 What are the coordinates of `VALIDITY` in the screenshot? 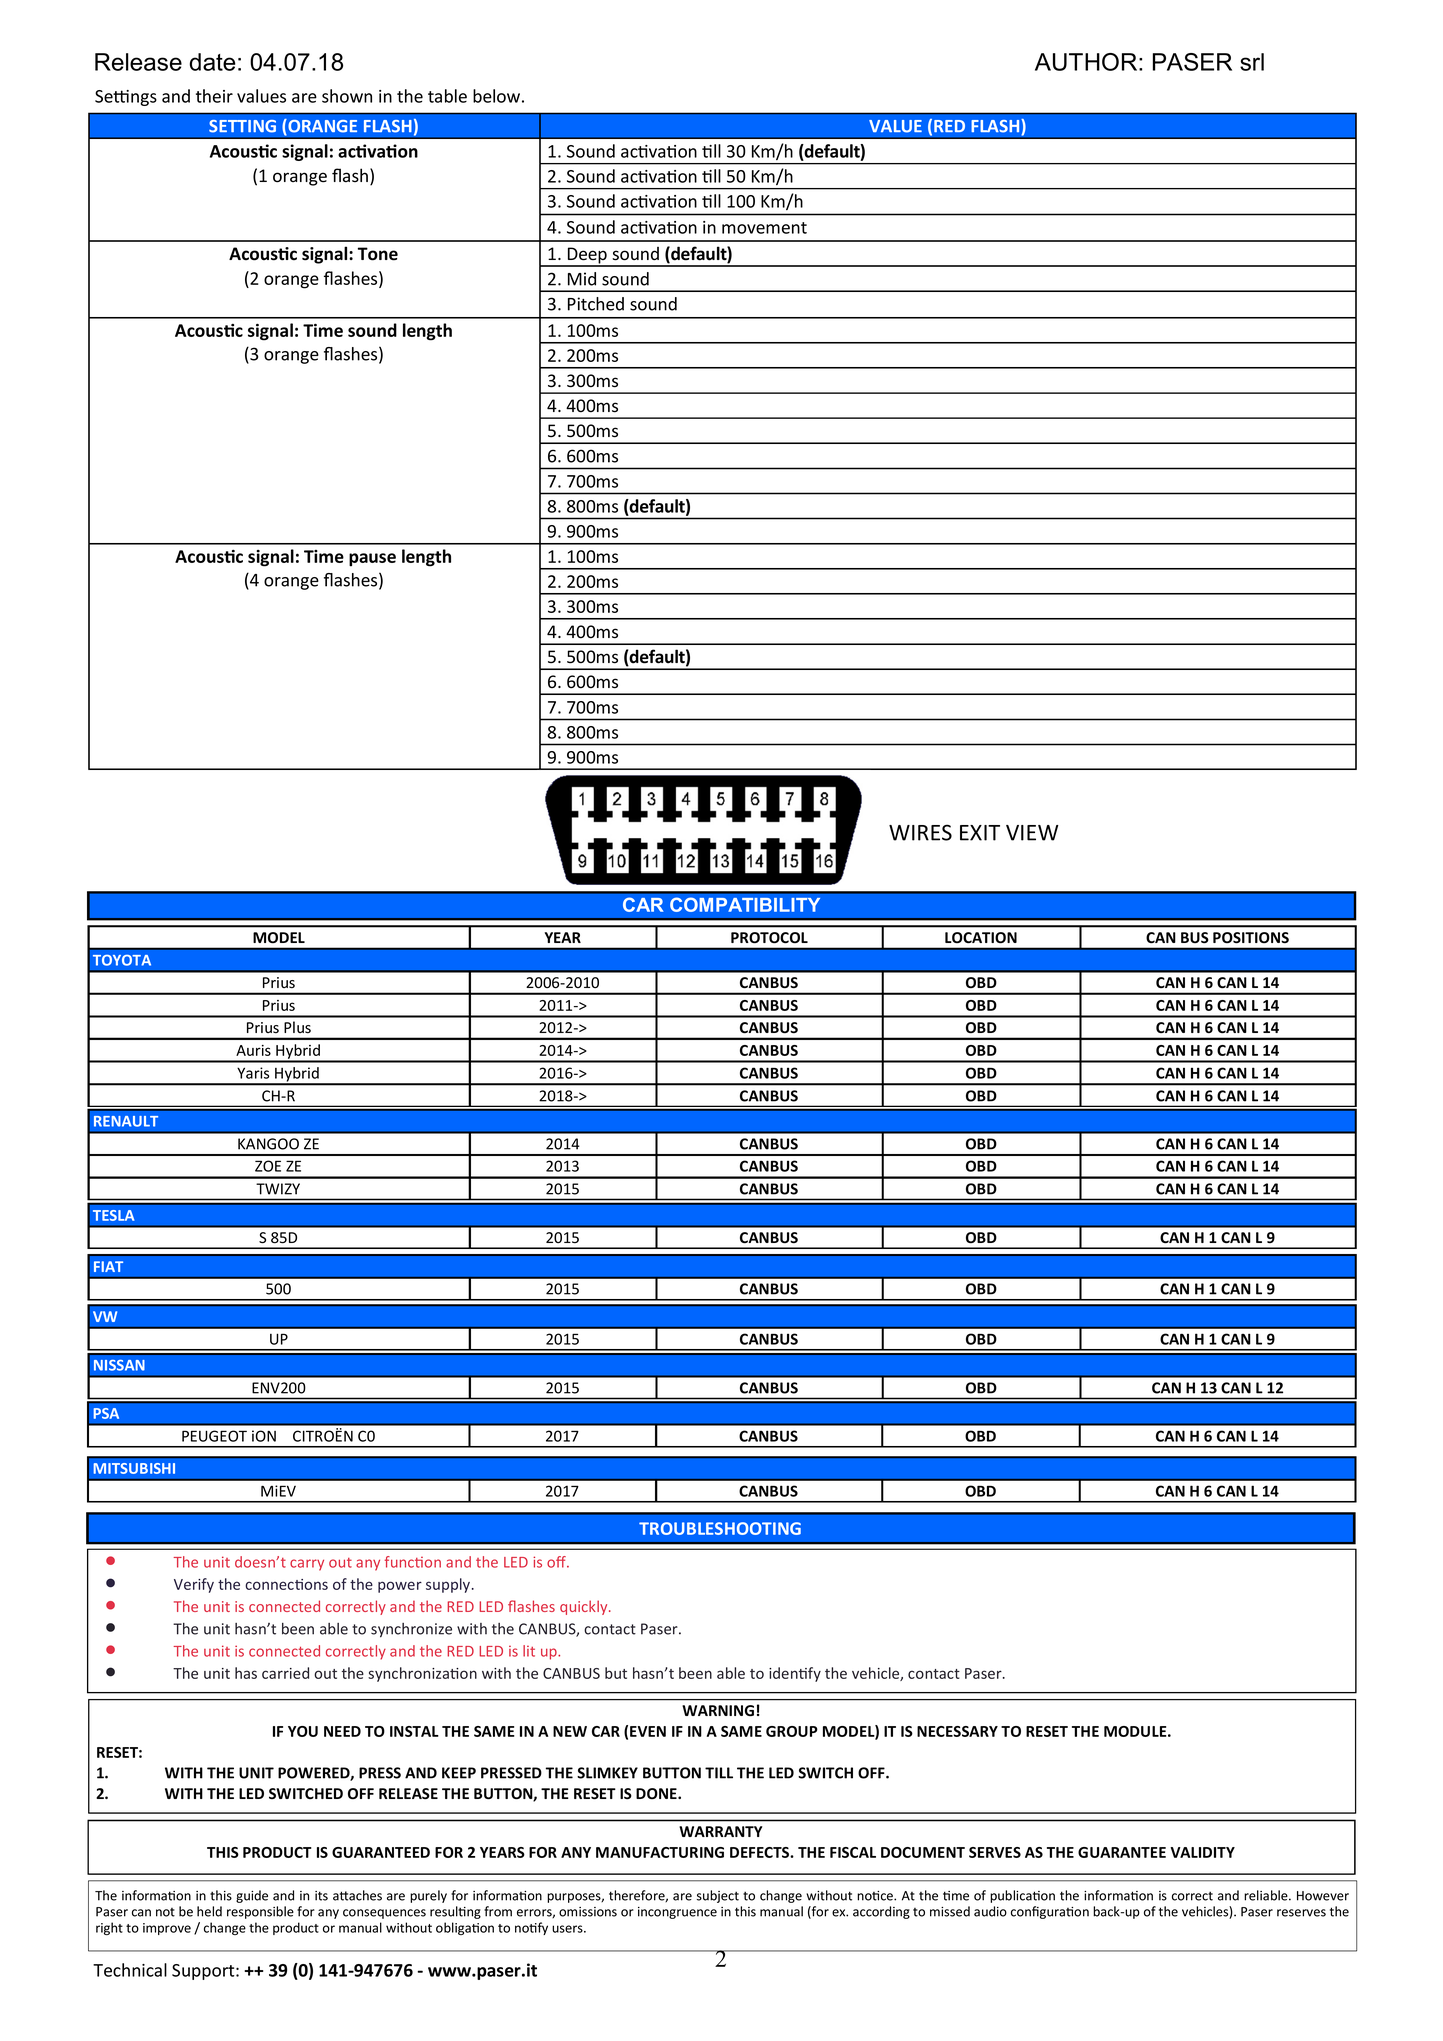 It's located at (1202, 1852).
